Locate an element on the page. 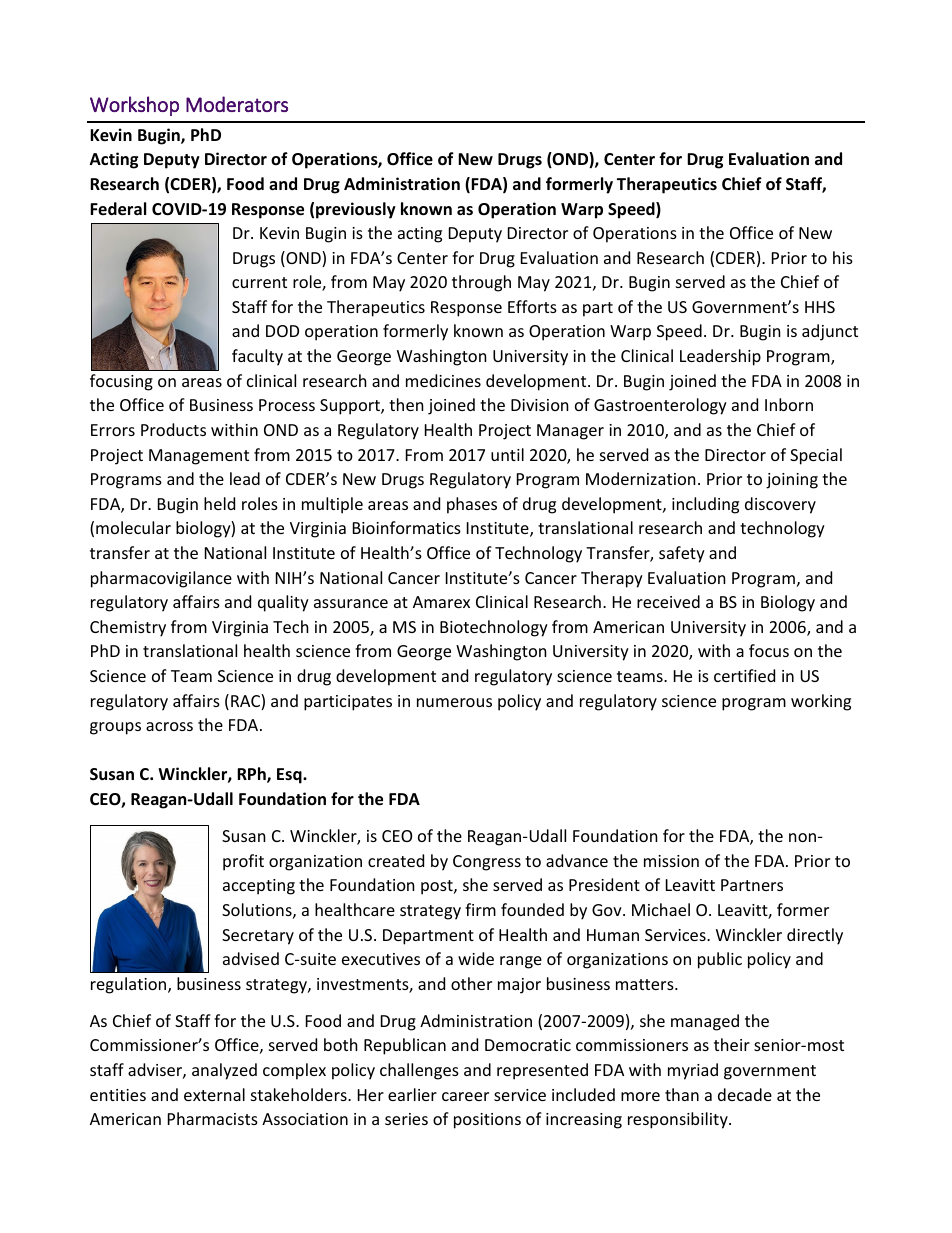 This document has height=1233, width=952. his is located at coordinates (843, 257).
